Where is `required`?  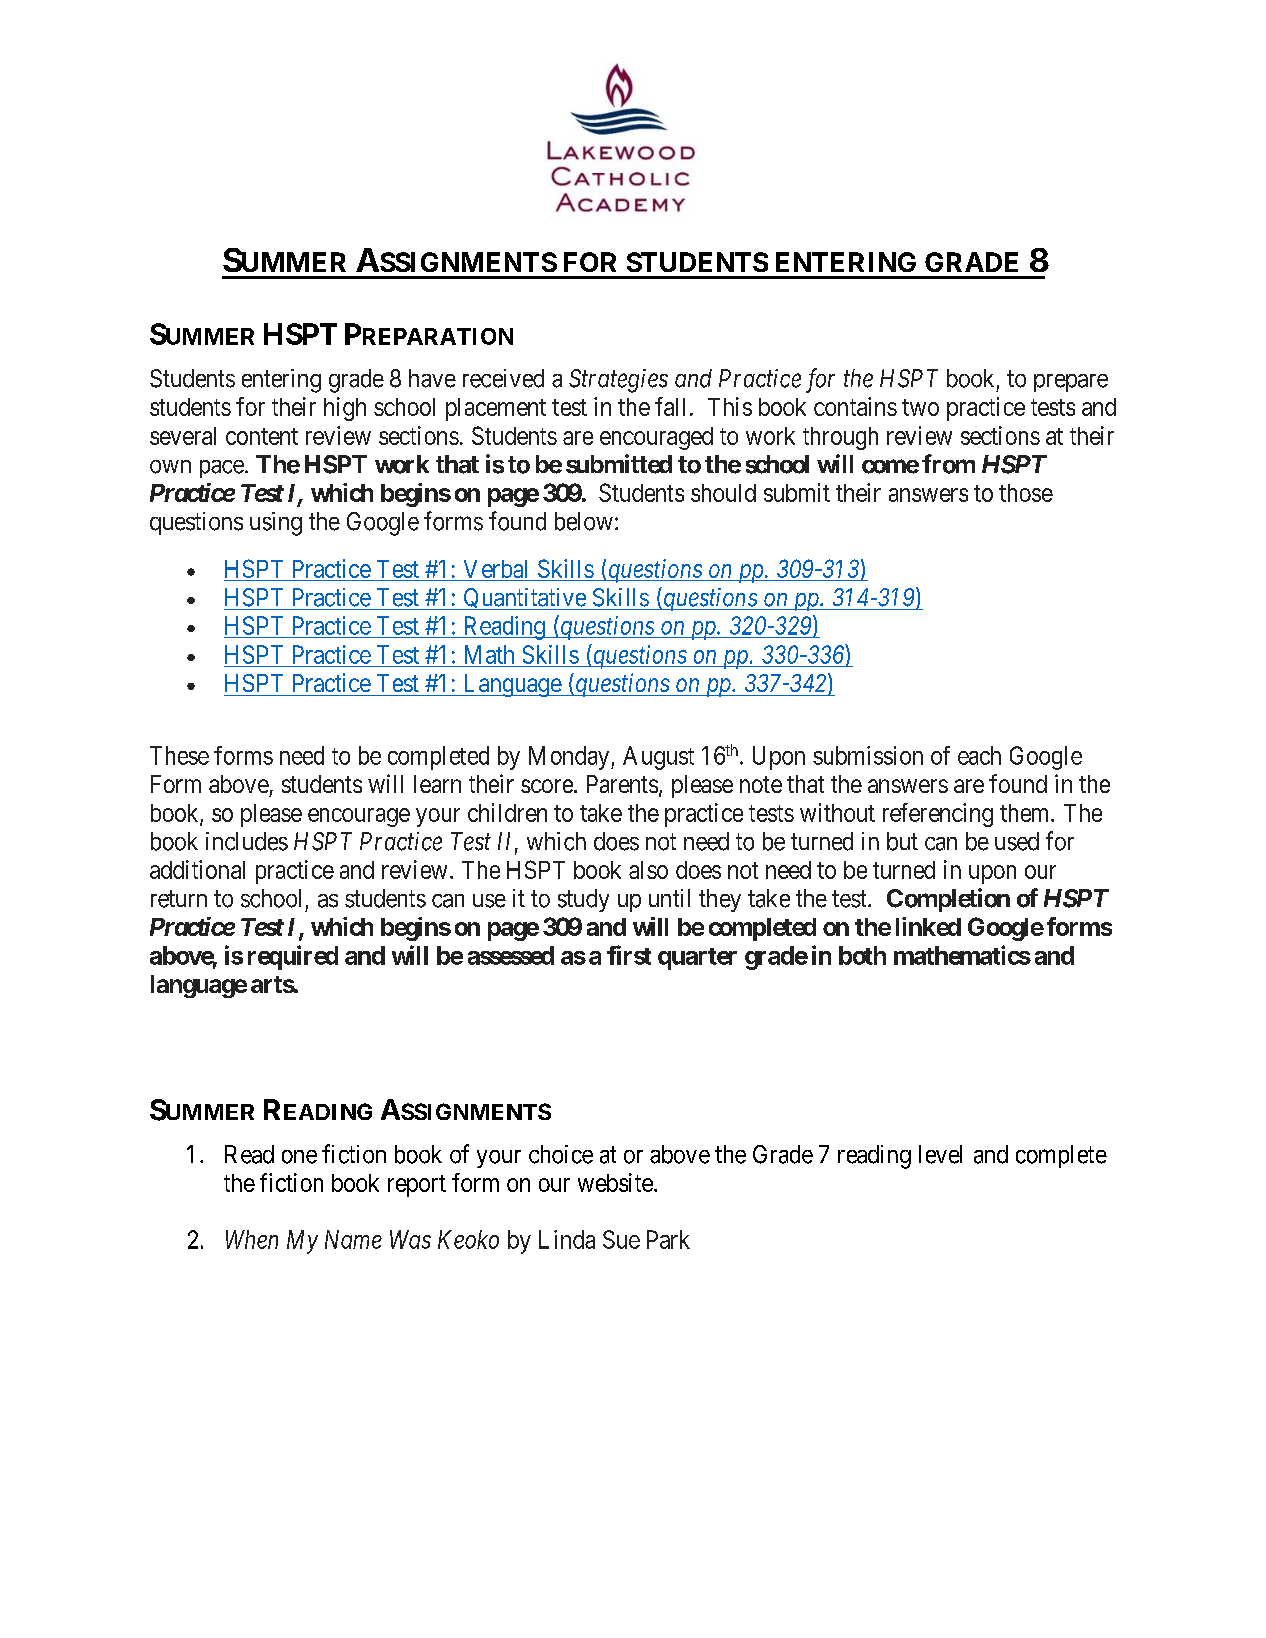 required is located at coordinates (293, 957).
